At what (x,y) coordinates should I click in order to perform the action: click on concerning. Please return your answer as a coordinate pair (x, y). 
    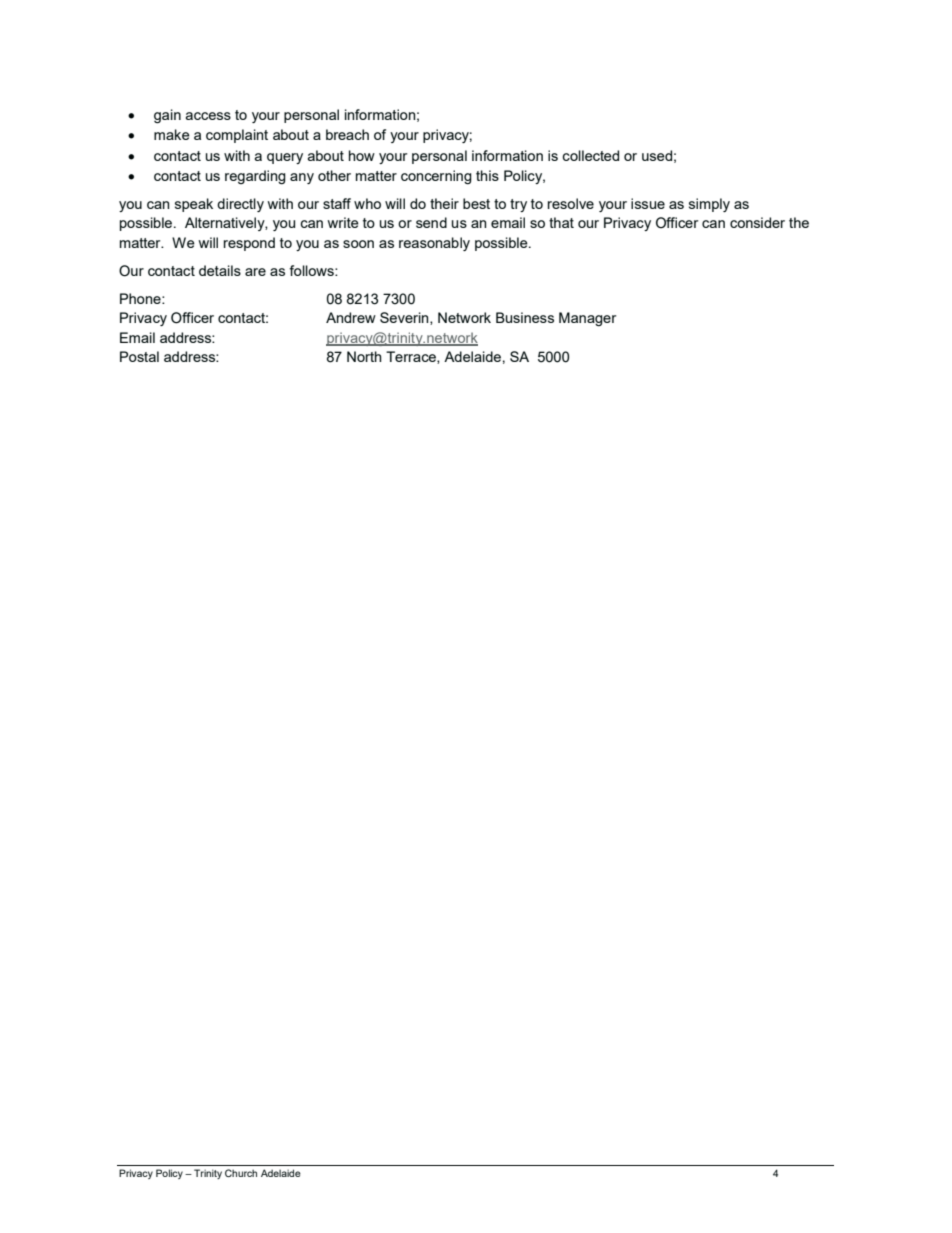
    Looking at the image, I should click on (436, 177).
